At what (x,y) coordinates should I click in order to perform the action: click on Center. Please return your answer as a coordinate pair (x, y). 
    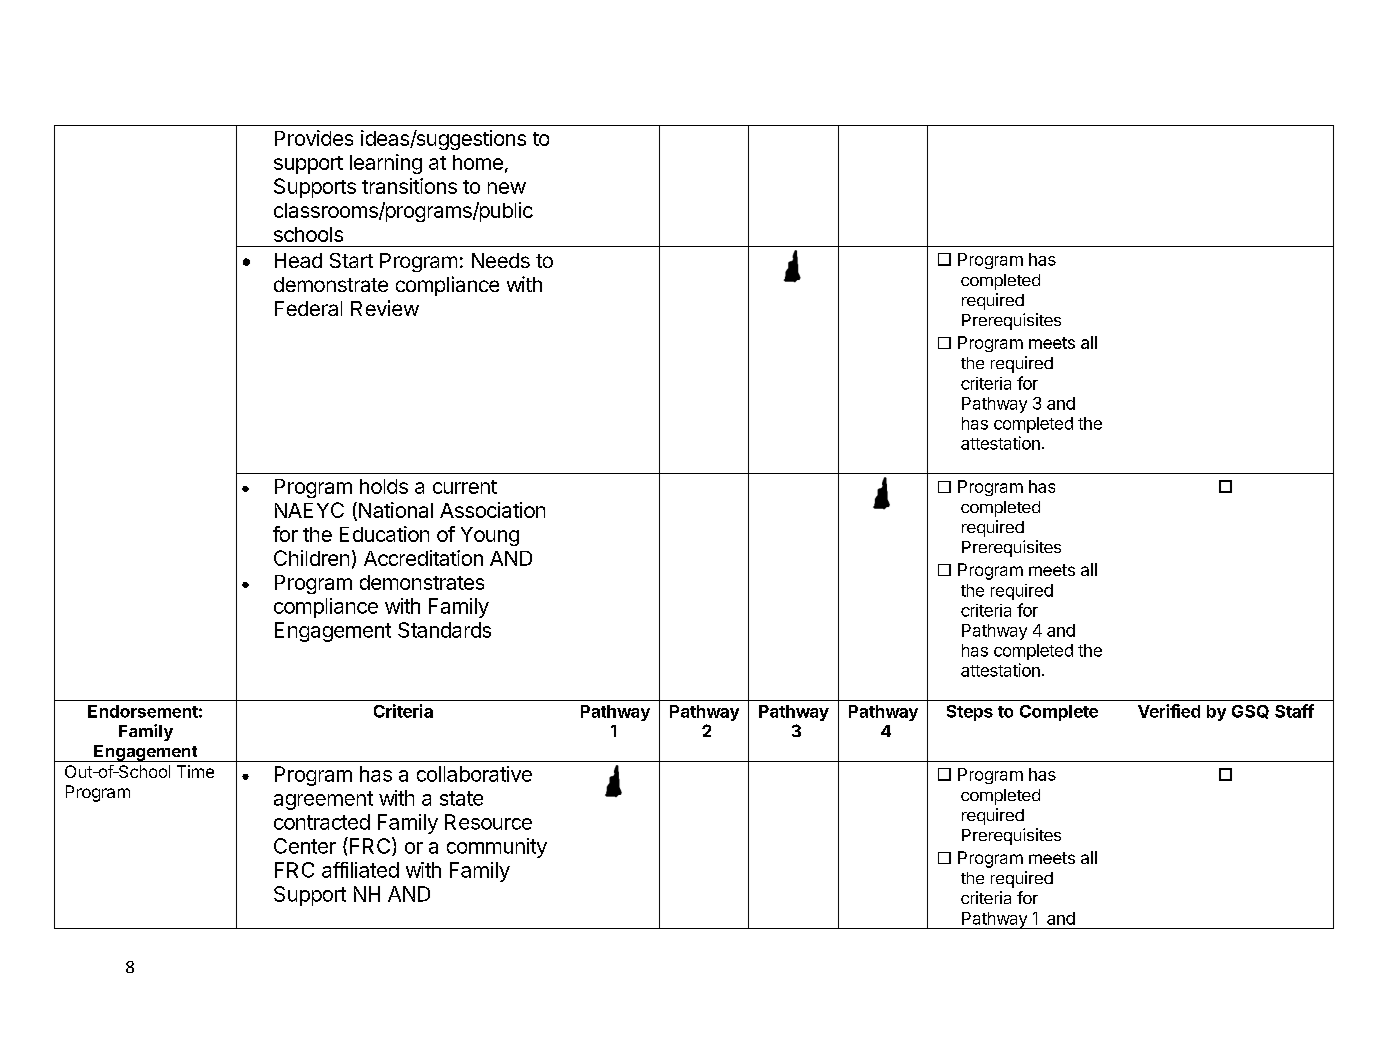
    Looking at the image, I should click on (305, 846).
